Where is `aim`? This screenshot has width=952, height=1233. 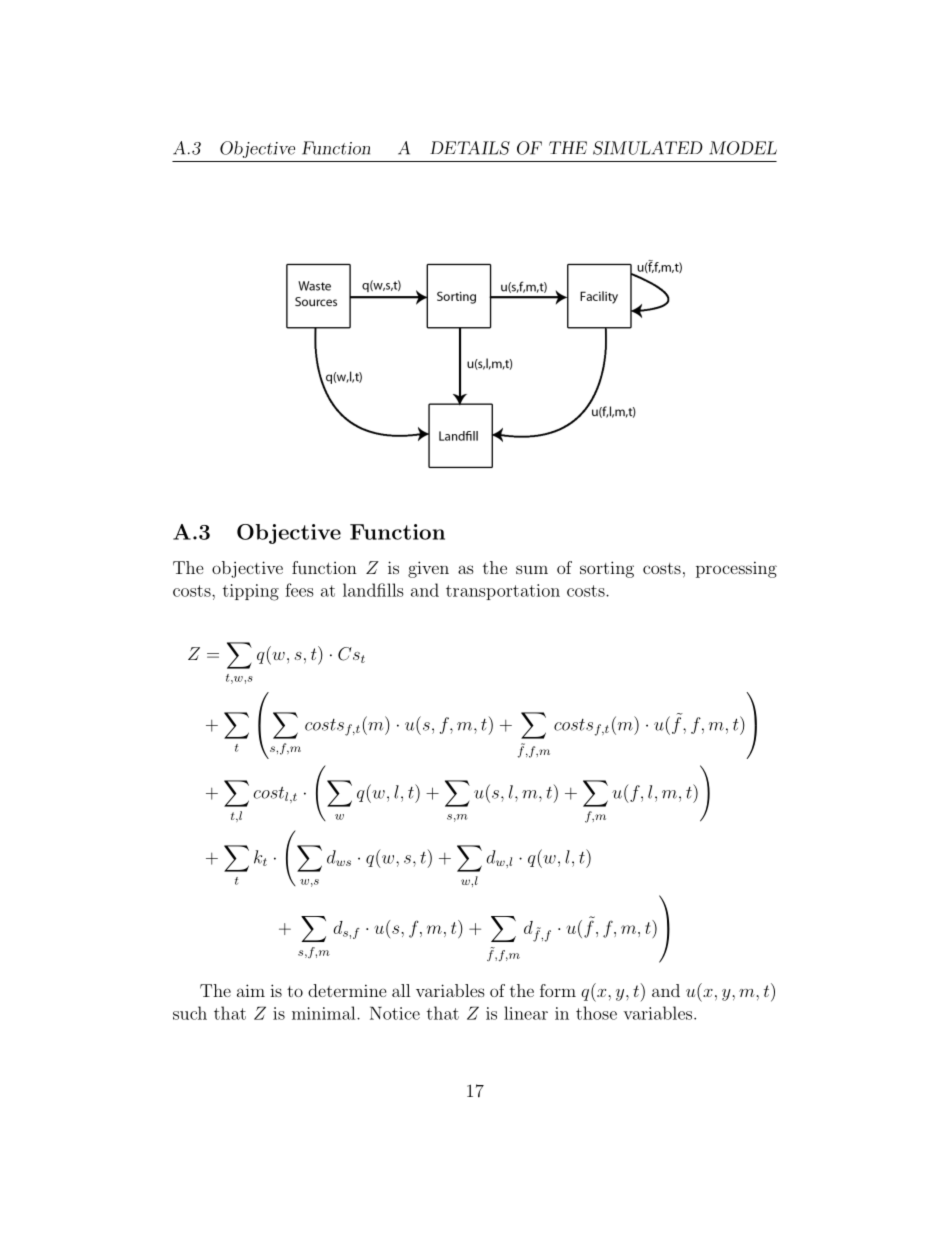
aim is located at coordinates (251, 990).
